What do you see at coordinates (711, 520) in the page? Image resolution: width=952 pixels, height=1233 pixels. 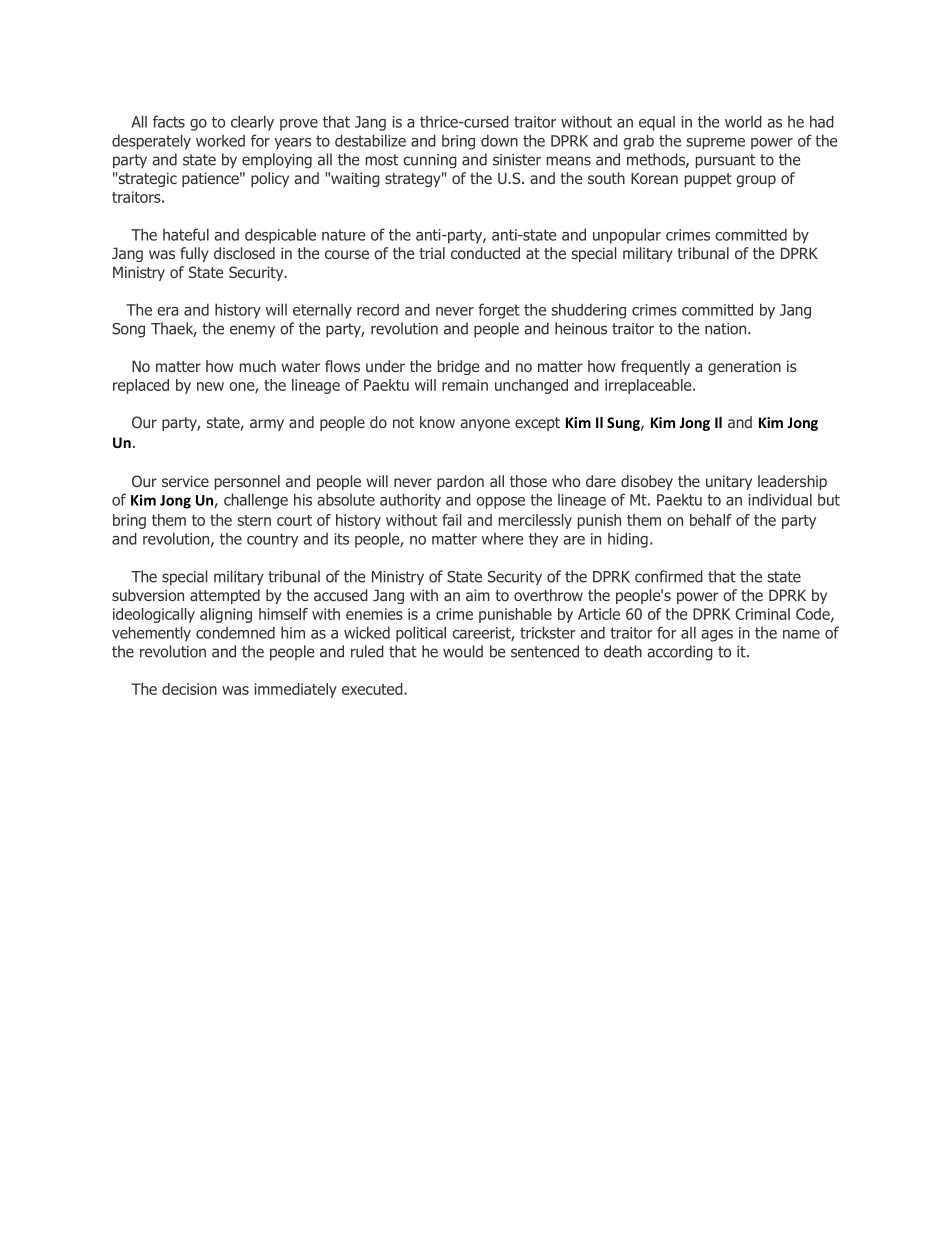 I see `behalf` at bounding box center [711, 520].
